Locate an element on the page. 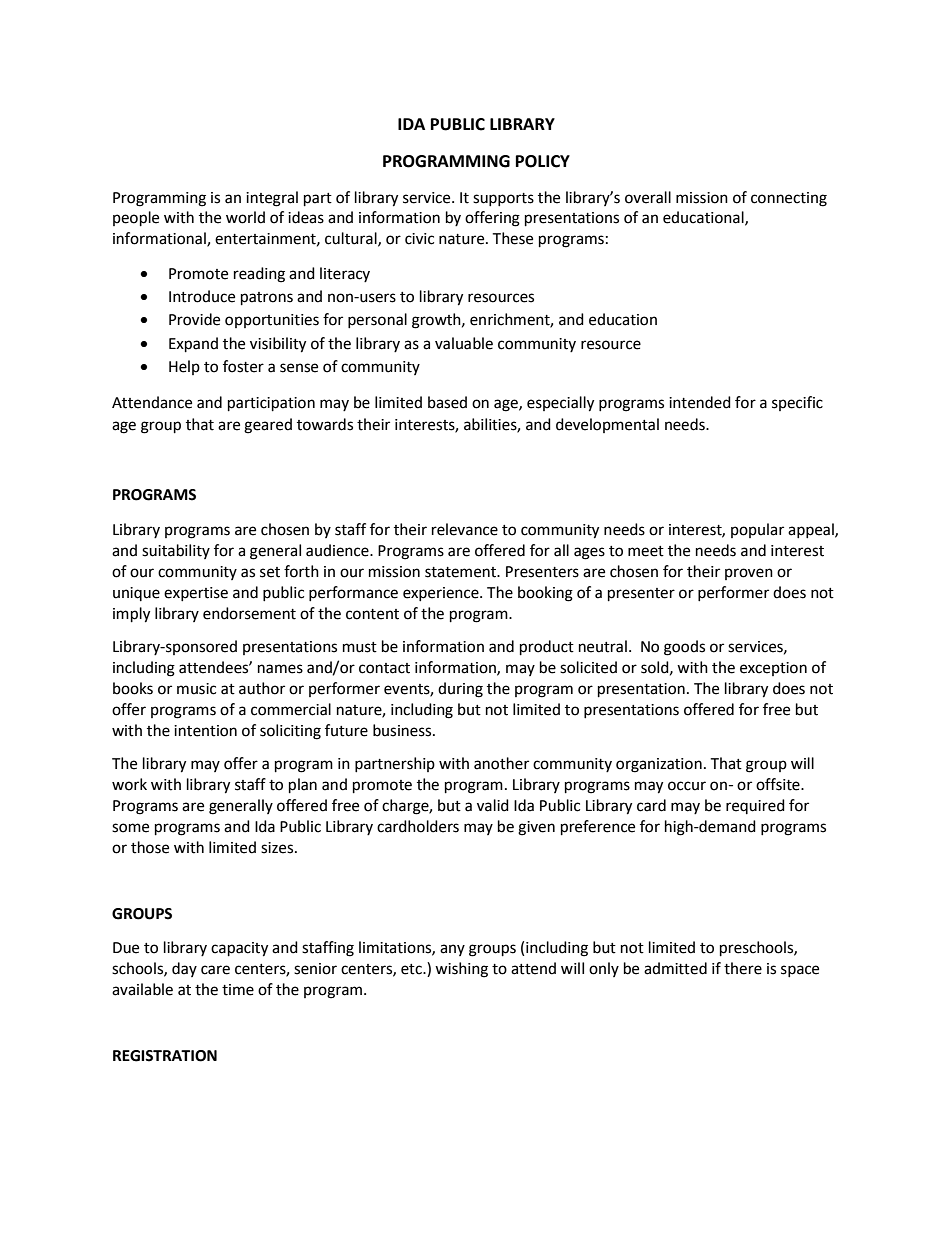 Image resolution: width=952 pixels, height=1233 pixels. supports is located at coordinates (503, 199).
